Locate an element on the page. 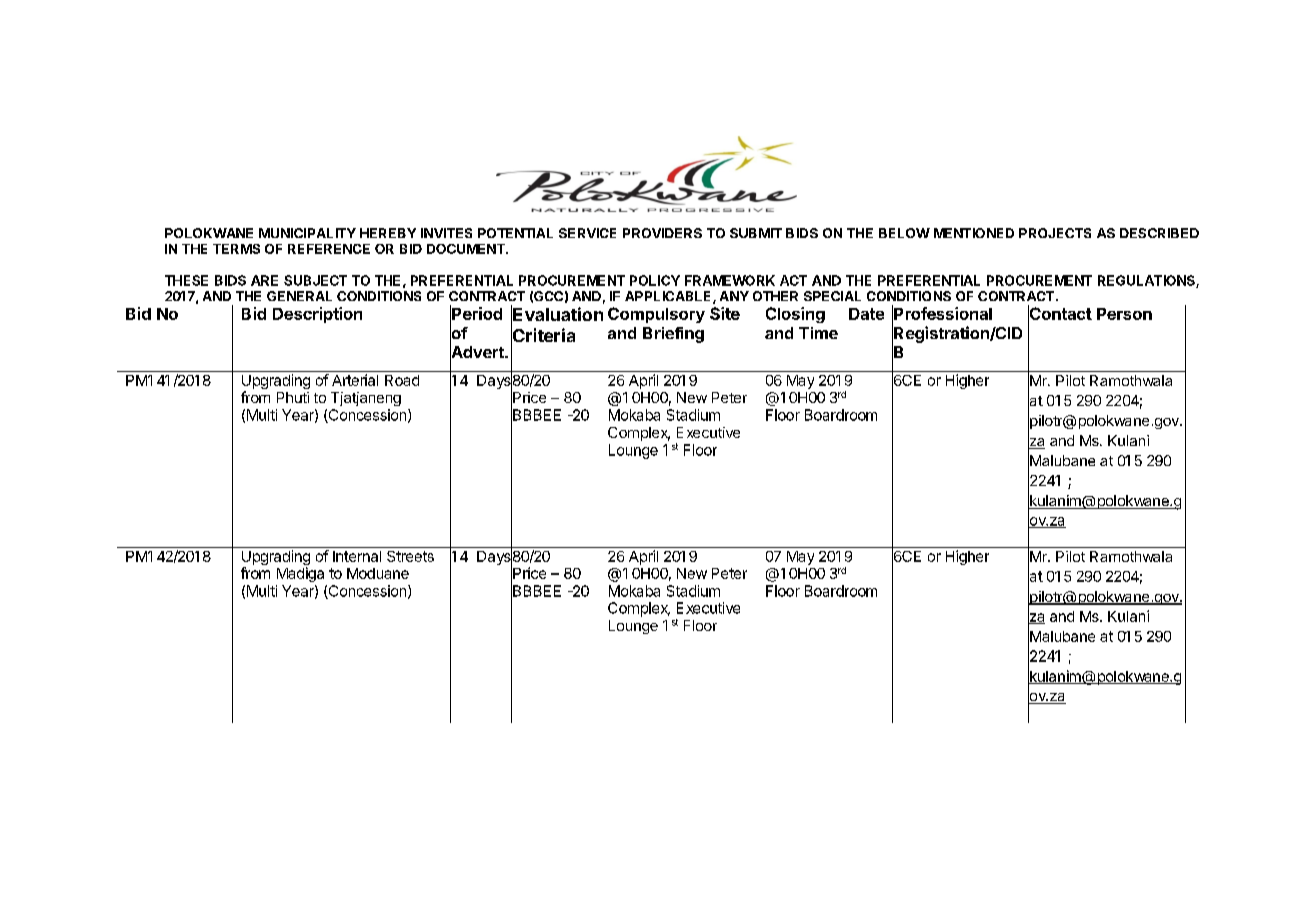 Image resolution: width=1308 pixels, height=924 pixels. PROJECTS is located at coordinates (1055, 233).
